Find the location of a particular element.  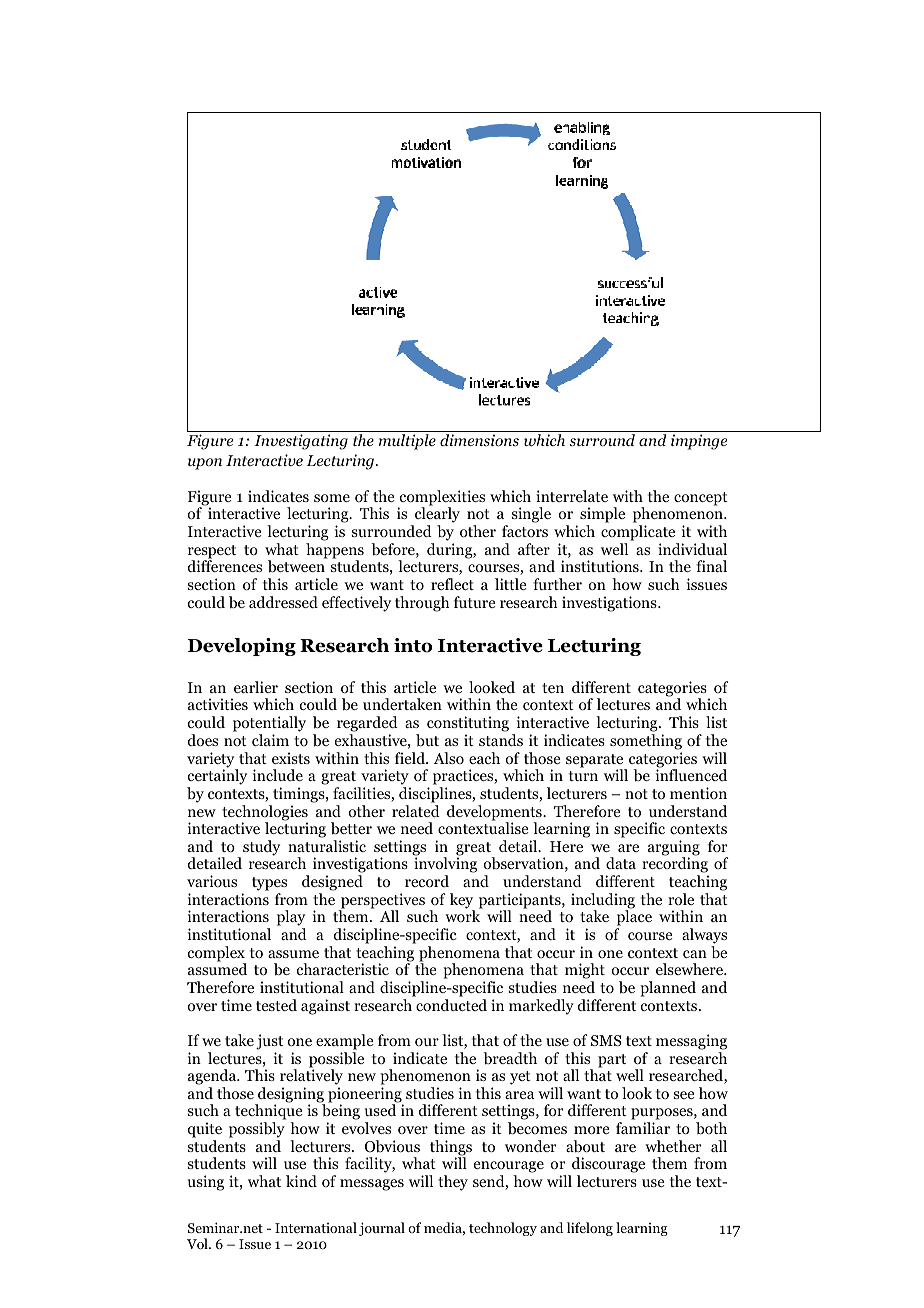

planned is located at coordinates (668, 989).
